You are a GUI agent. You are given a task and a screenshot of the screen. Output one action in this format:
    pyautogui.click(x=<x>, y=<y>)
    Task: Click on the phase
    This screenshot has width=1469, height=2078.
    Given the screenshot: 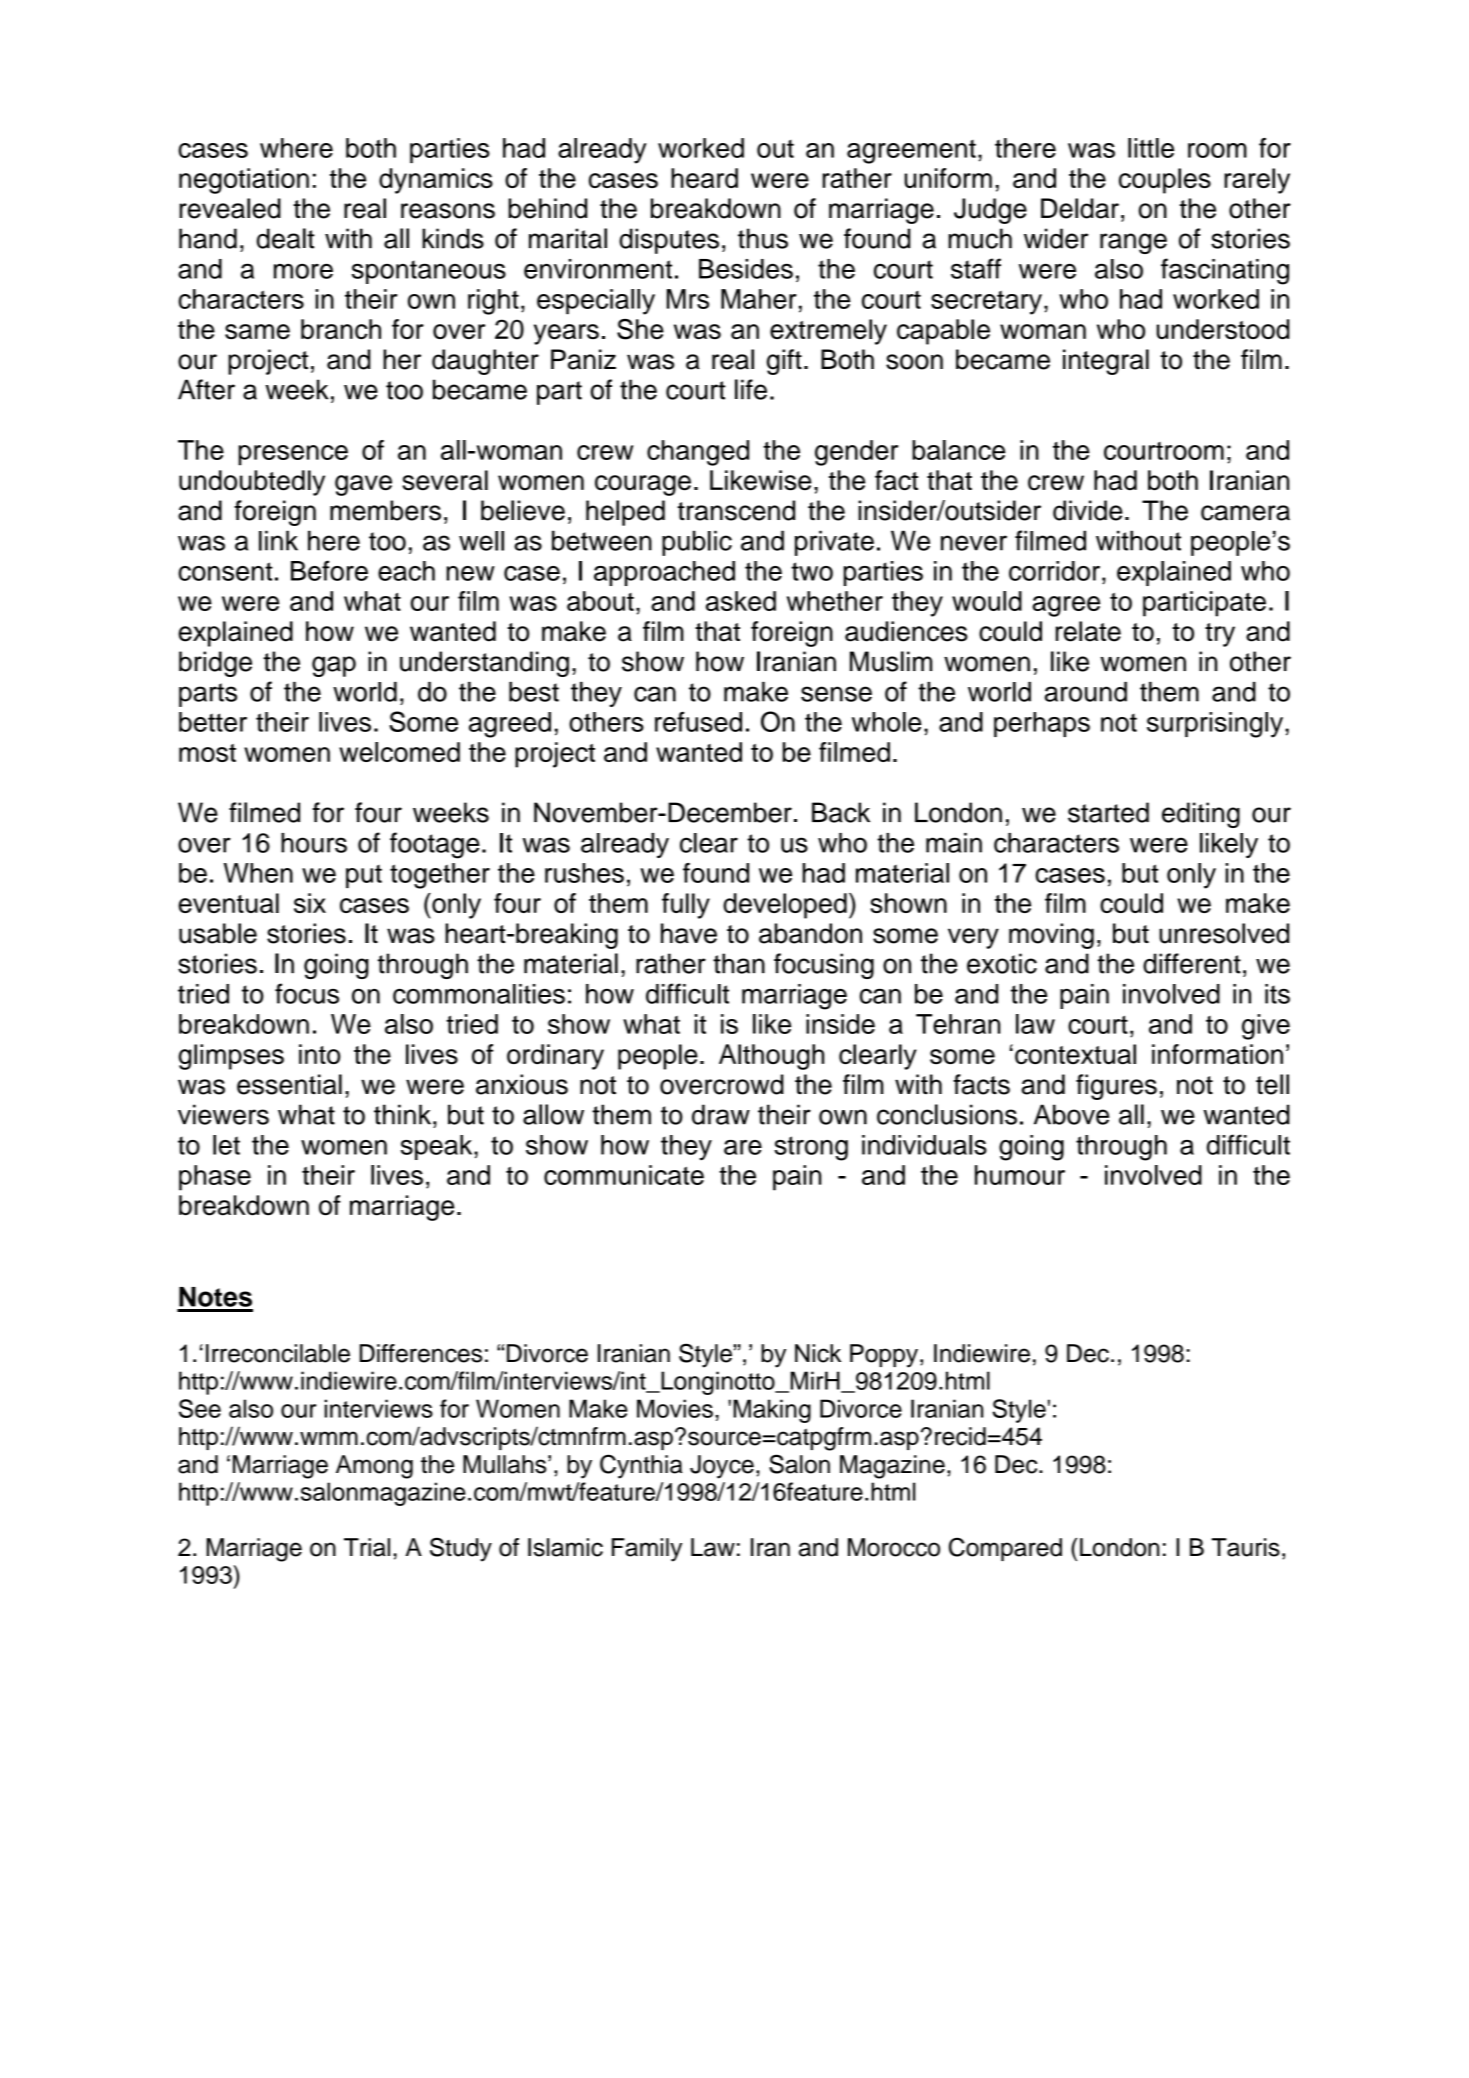 What is the action you would take?
    pyautogui.click(x=215, y=1178)
